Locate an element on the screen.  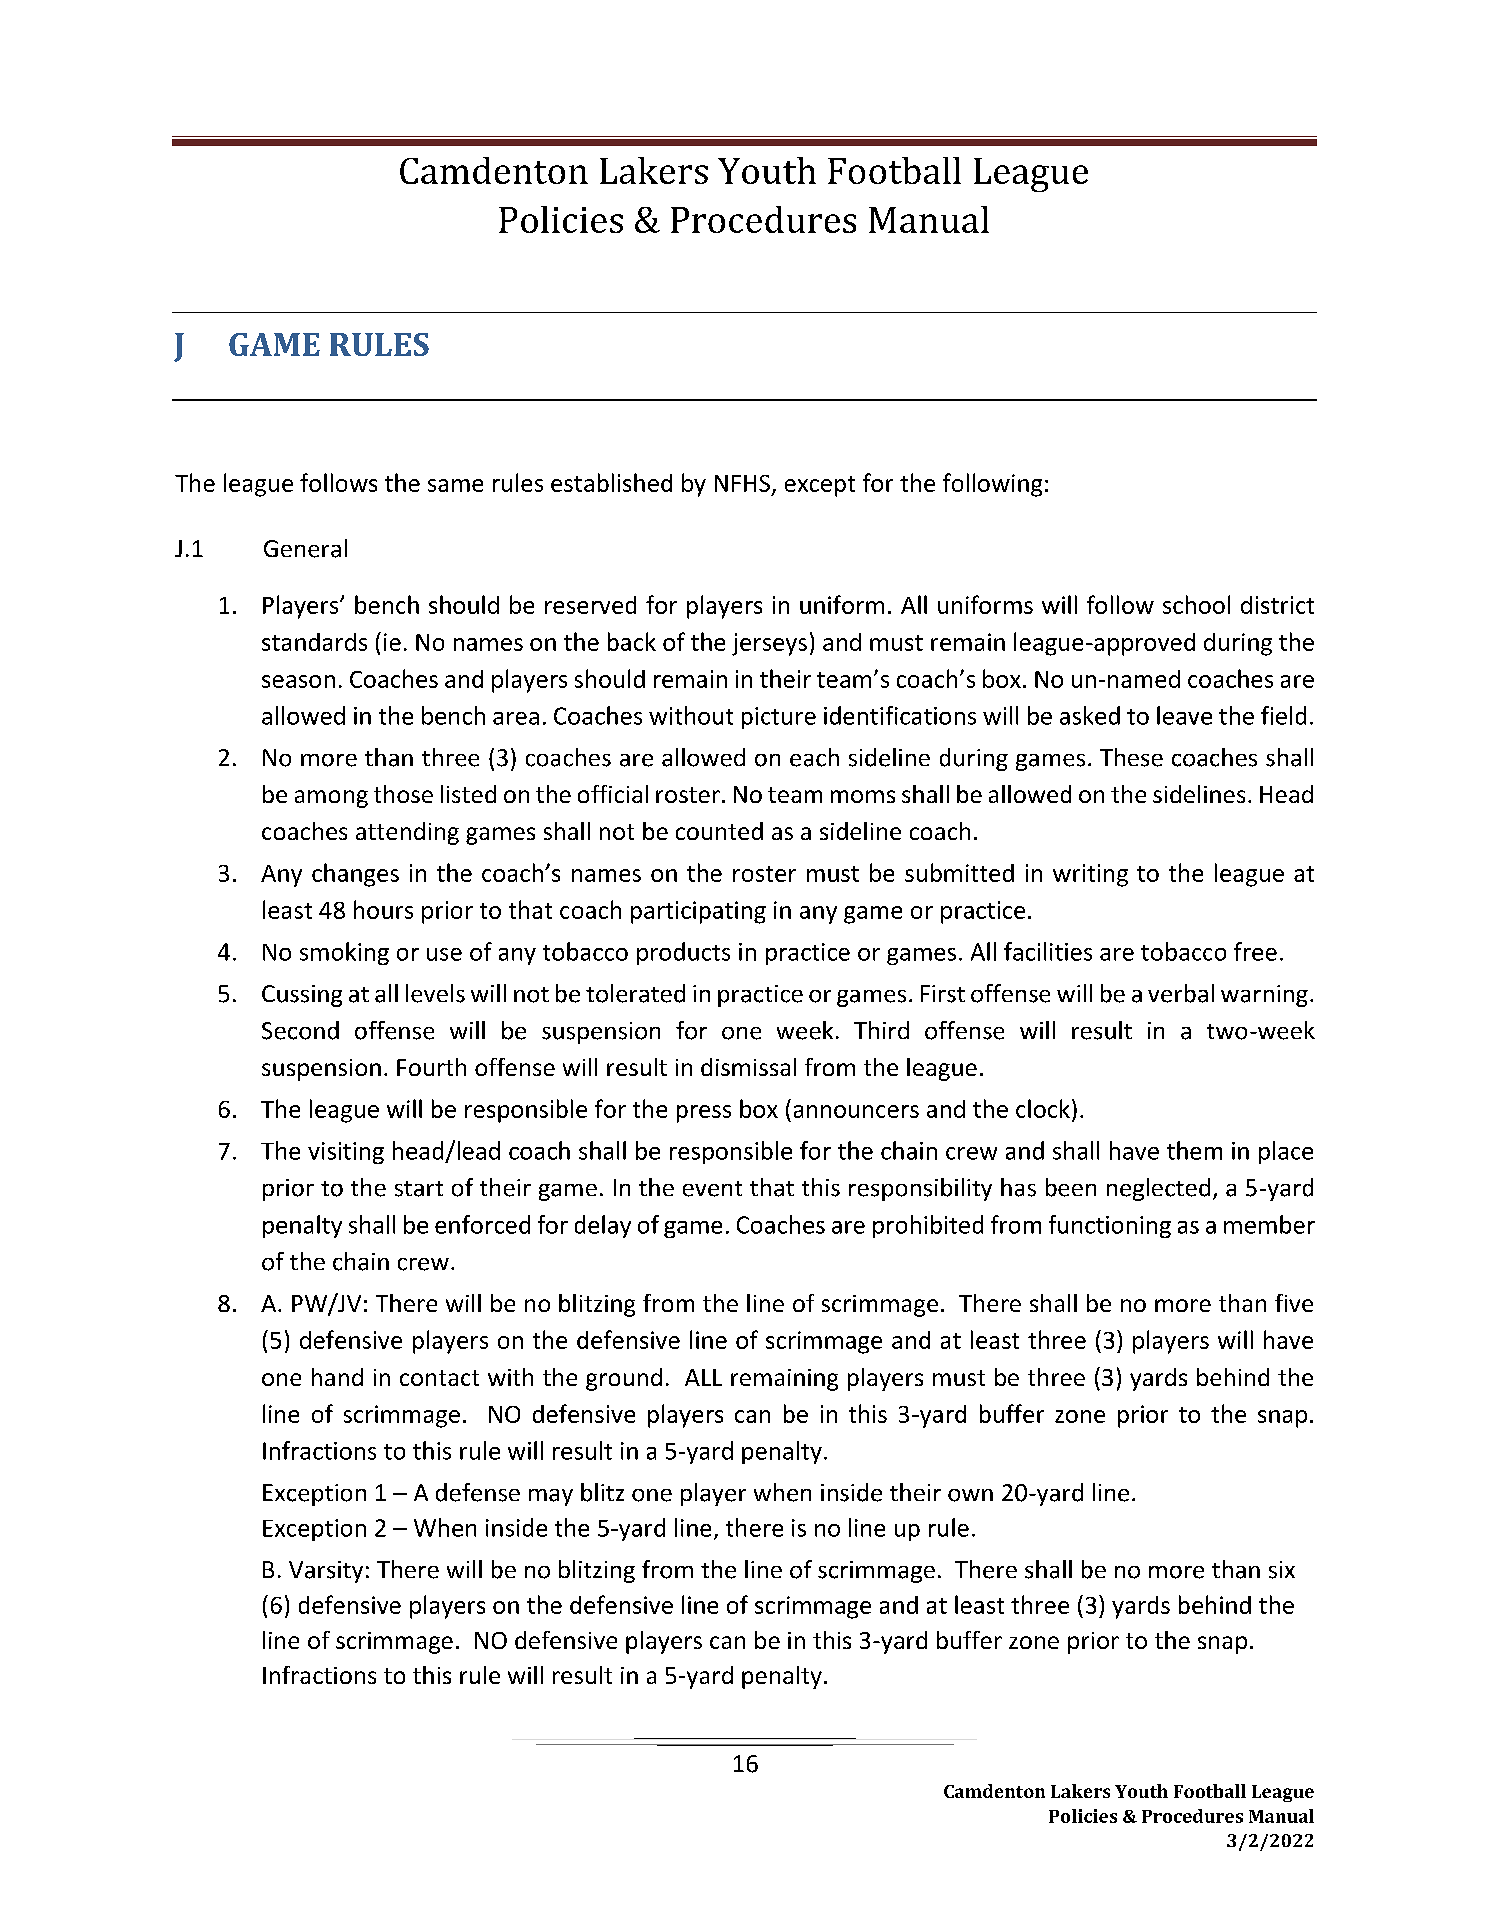
six is located at coordinates (1282, 1570).
